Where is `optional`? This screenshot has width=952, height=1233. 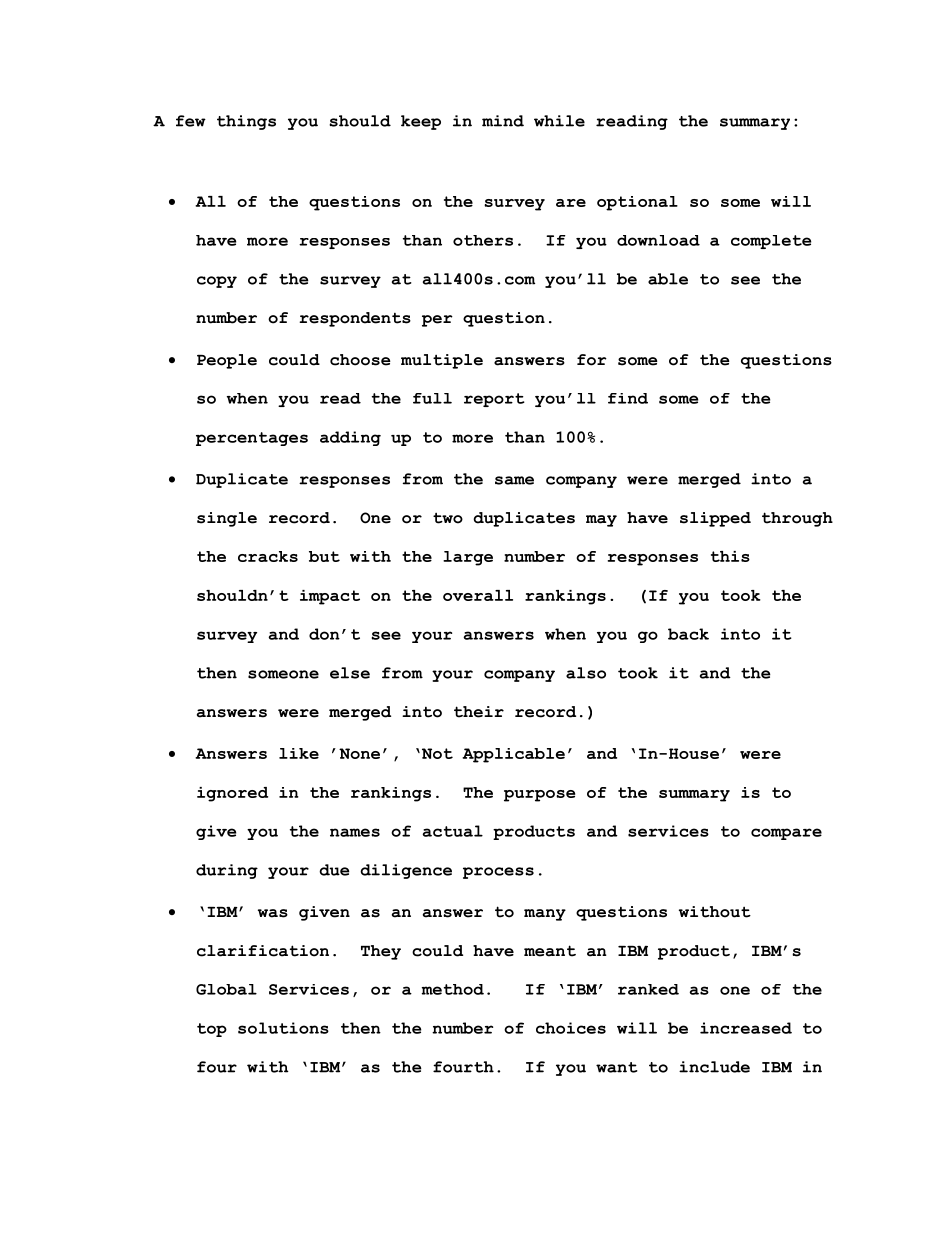
optional is located at coordinates (637, 203).
